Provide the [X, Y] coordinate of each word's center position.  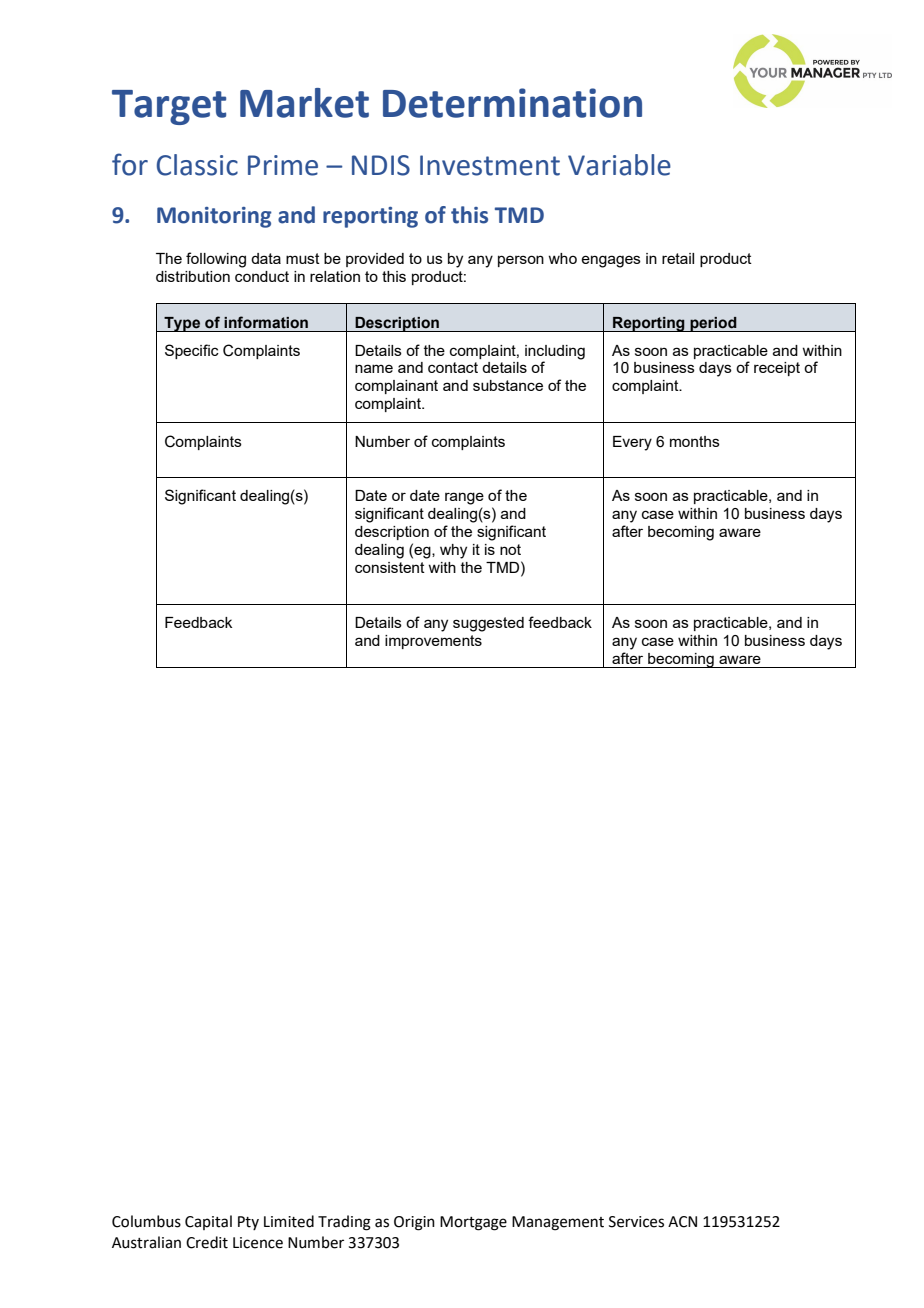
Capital [208, 1222]
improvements [433, 642]
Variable [619, 165]
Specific [192, 351]
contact [453, 367]
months [695, 441]
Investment [490, 165]
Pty [248, 1223]
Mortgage [473, 1223]
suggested [488, 624]
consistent [390, 567]
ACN [682, 1222]
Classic [197, 165]
